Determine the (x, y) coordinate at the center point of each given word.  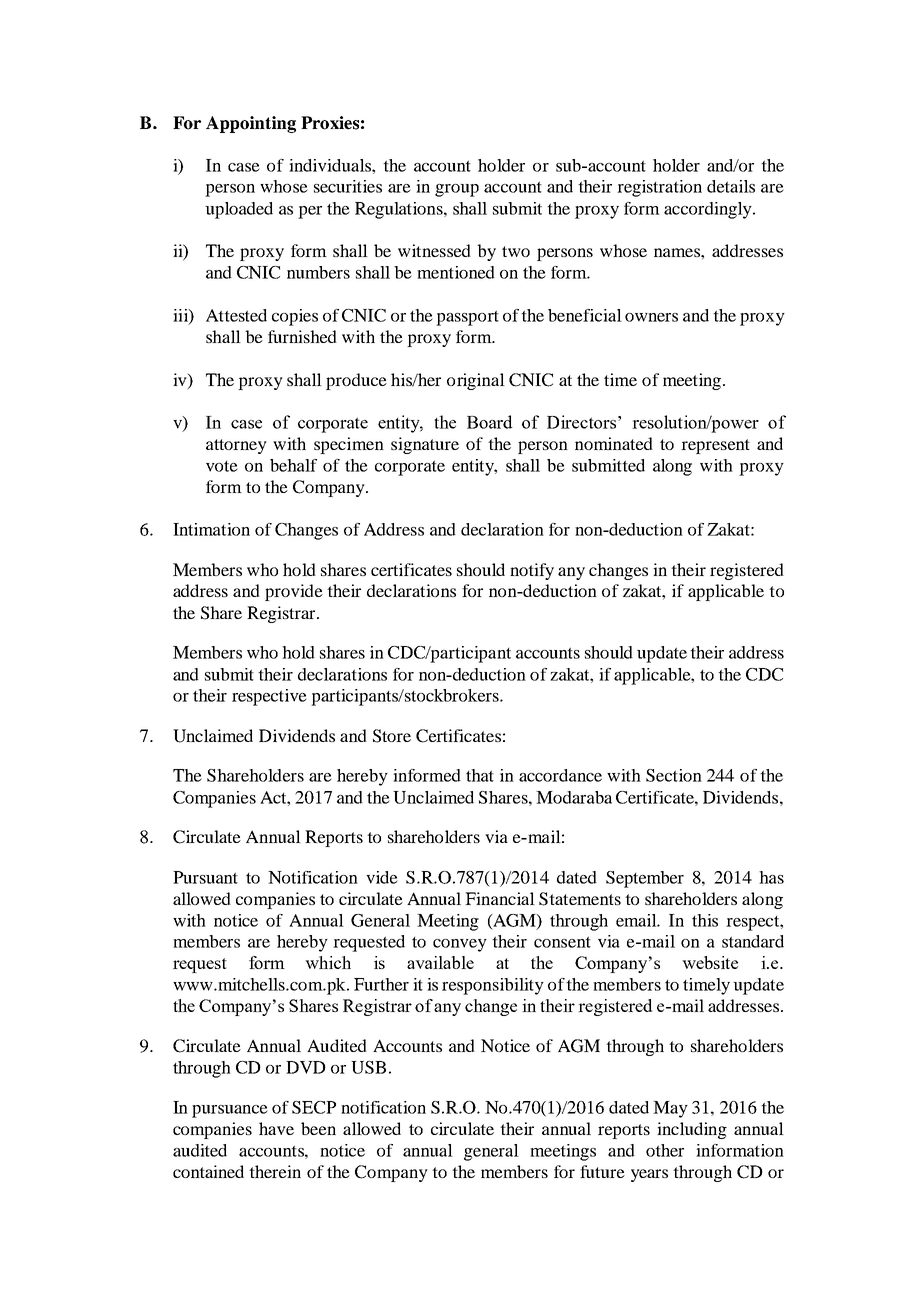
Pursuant (205, 877)
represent (715, 446)
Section (674, 775)
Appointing (251, 124)
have (276, 1128)
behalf (293, 465)
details (731, 186)
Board (489, 422)
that (480, 775)
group (457, 190)
